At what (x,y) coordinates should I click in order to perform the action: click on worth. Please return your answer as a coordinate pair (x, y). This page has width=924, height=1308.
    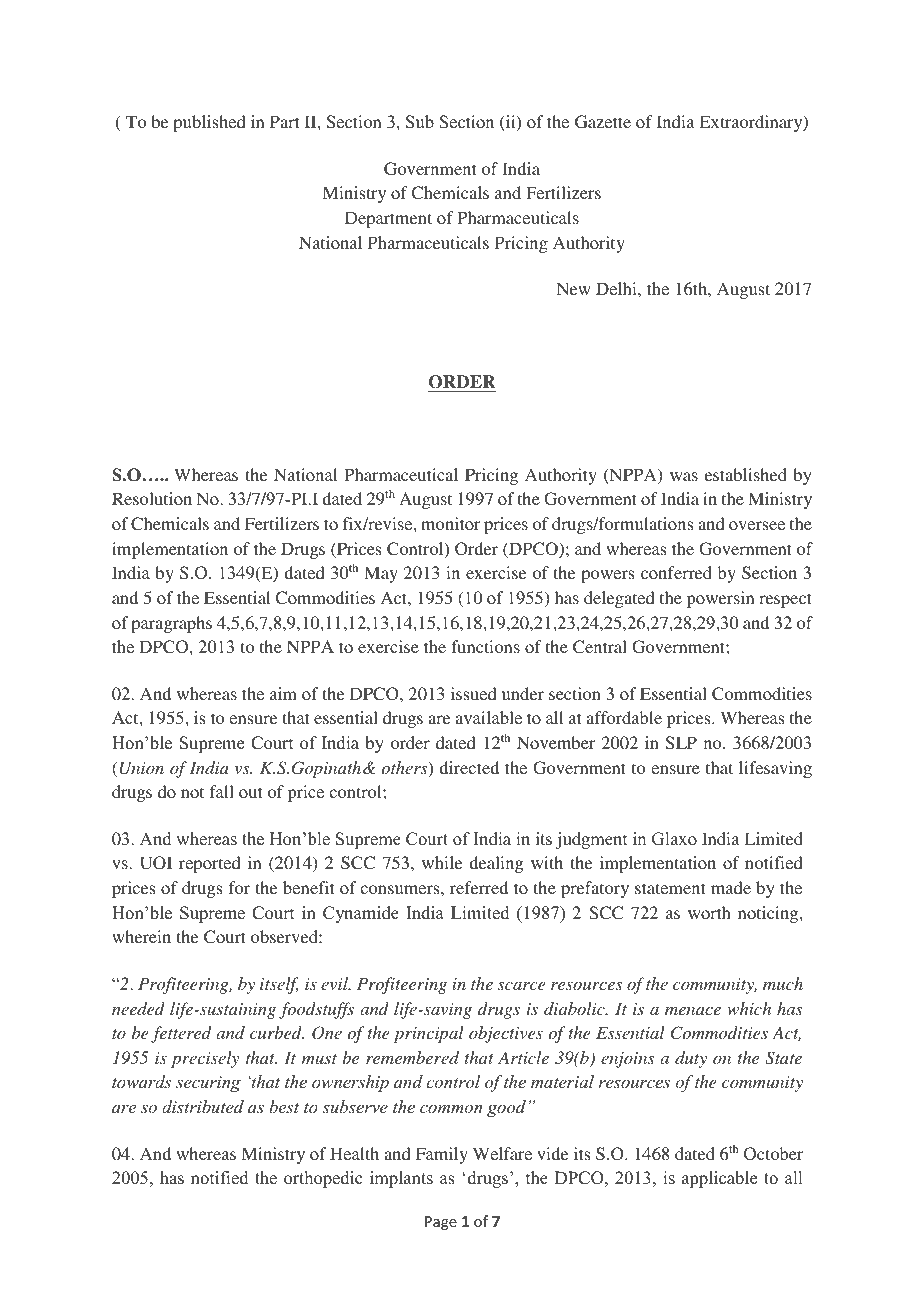
    Looking at the image, I should click on (709, 912).
